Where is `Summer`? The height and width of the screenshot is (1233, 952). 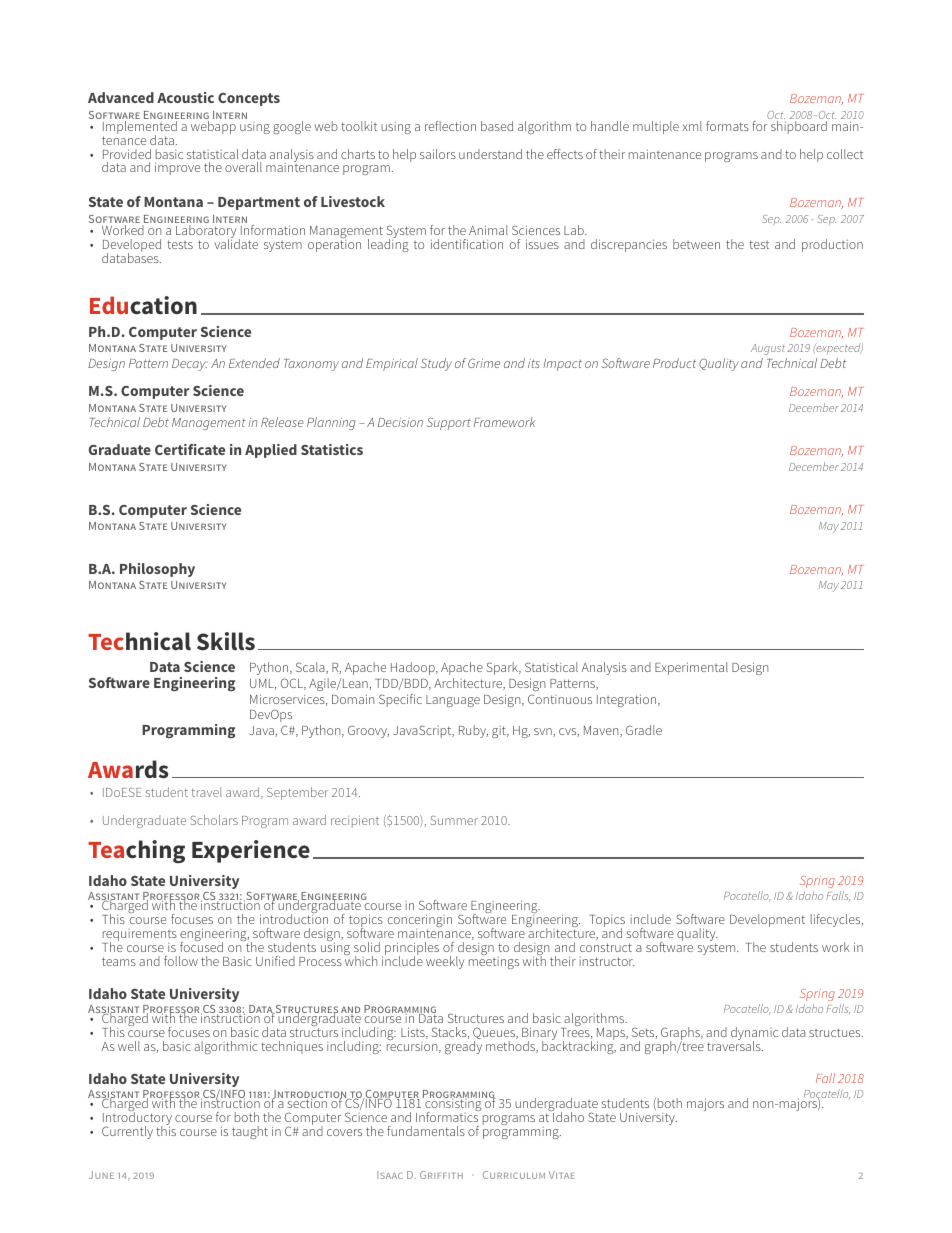
Summer is located at coordinates (454, 820).
